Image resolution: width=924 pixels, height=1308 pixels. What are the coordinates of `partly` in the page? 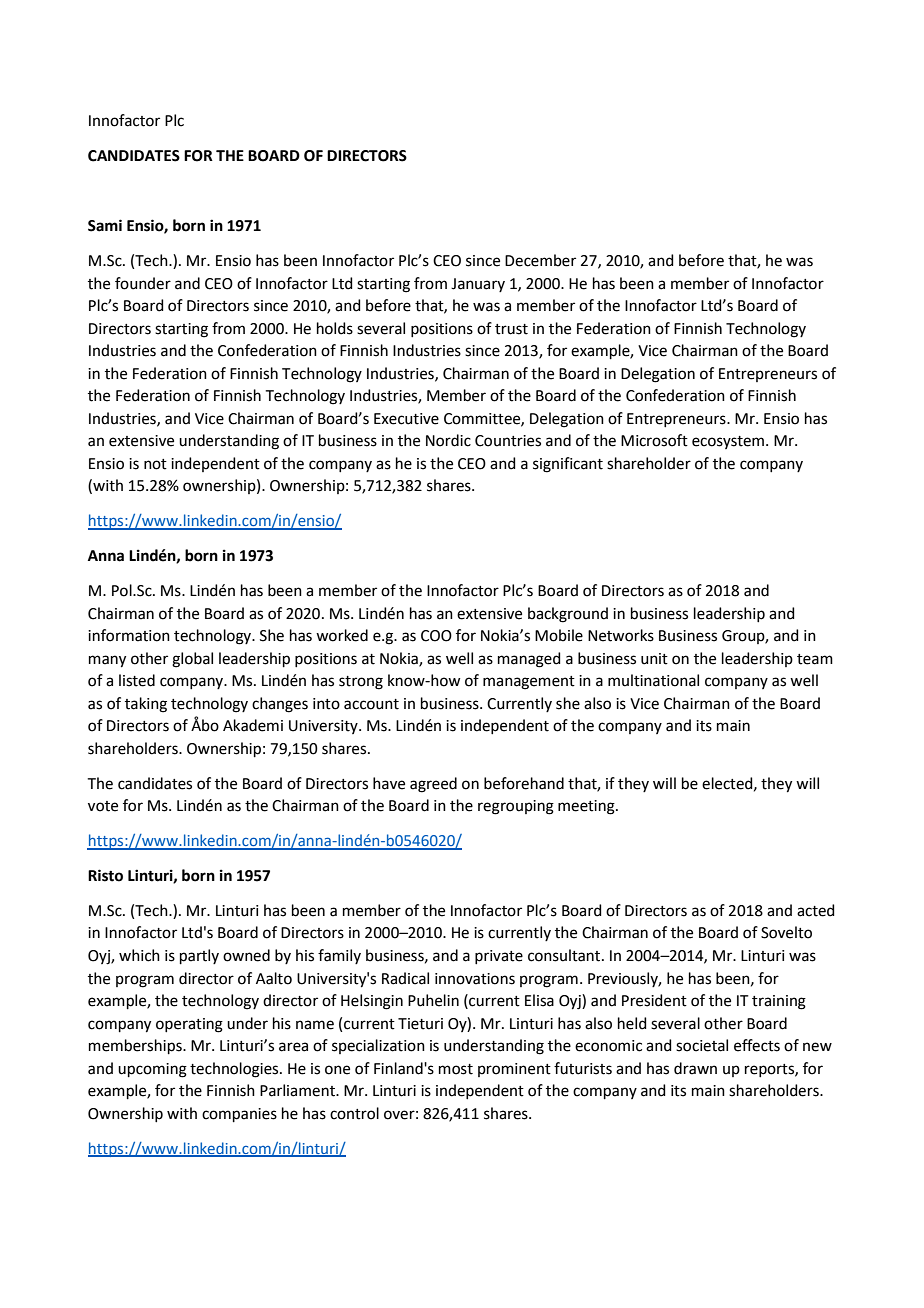 It's located at (199, 956).
